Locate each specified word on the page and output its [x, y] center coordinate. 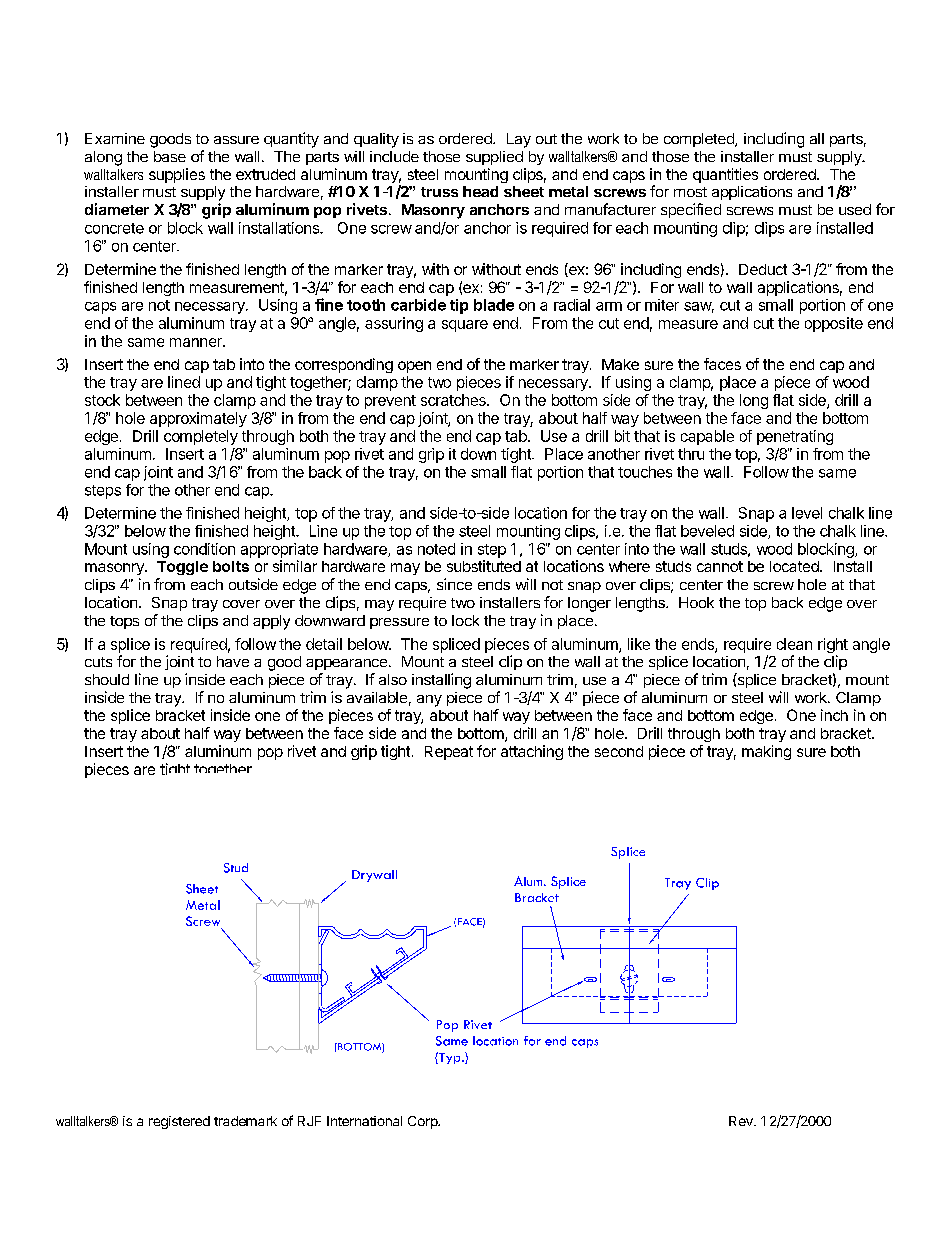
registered [179, 1122]
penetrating [795, 437]
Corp [423, 1122]
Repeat [449, 753]
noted [436, 549]
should [107, 679]
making [766, 752]
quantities [725, 175]
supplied [494, 158]
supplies [177, 175]
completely [201, 437]
